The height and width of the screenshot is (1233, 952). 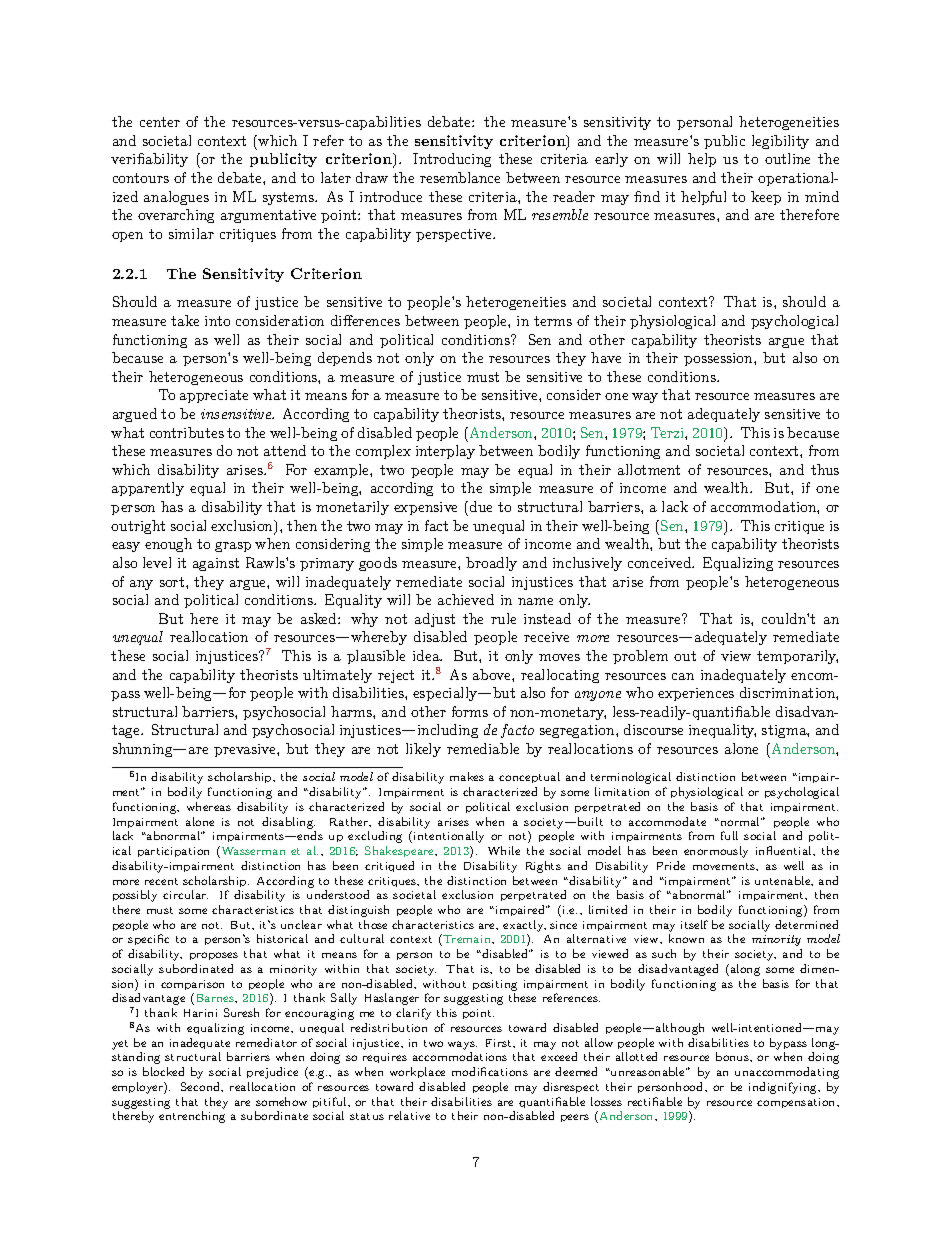 What do you see at coordinates (606, 357) in the screenshot?
I see `have` at bounding box center [606, 357].
